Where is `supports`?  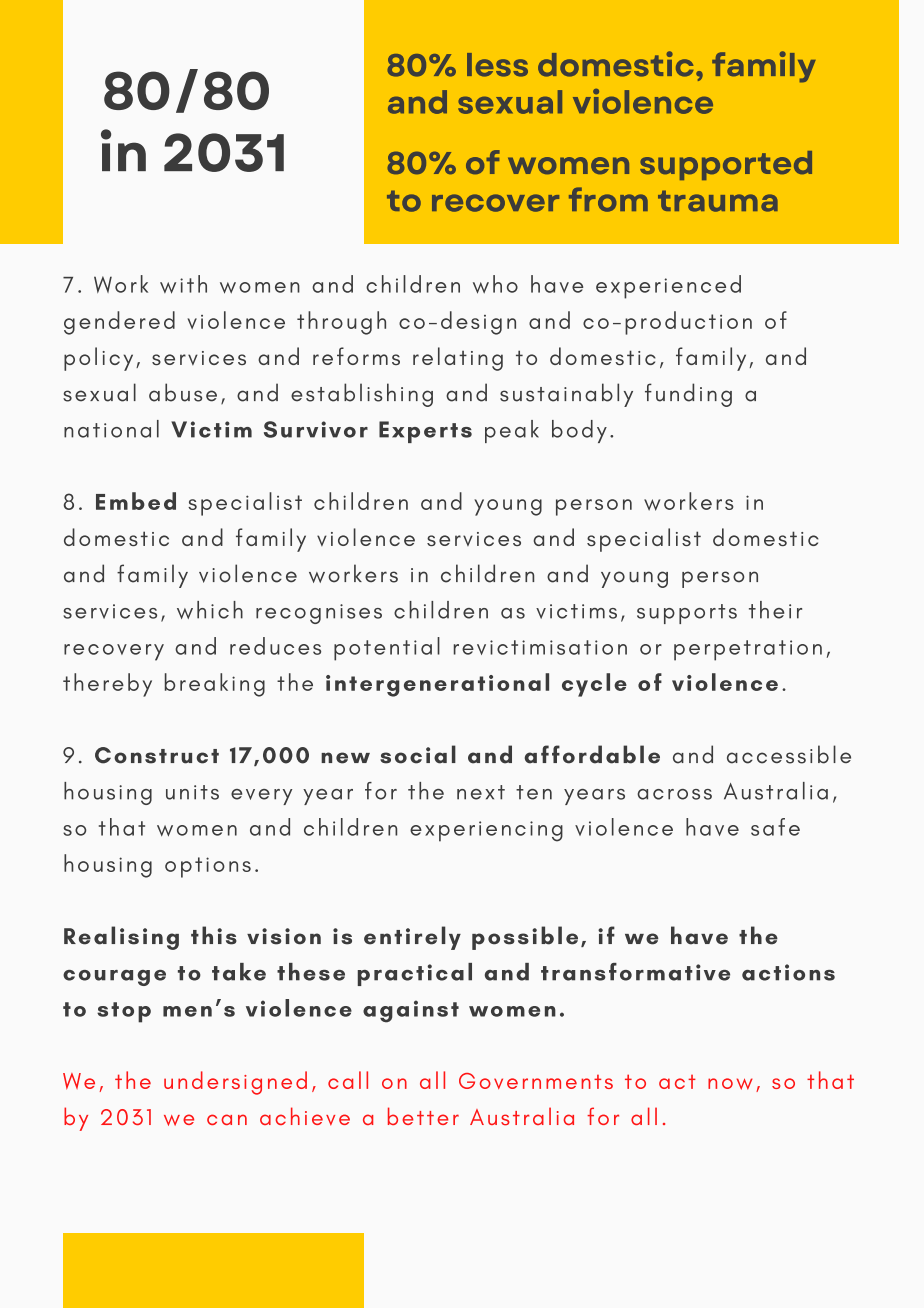
supports is located at coordinates (687, 614).
